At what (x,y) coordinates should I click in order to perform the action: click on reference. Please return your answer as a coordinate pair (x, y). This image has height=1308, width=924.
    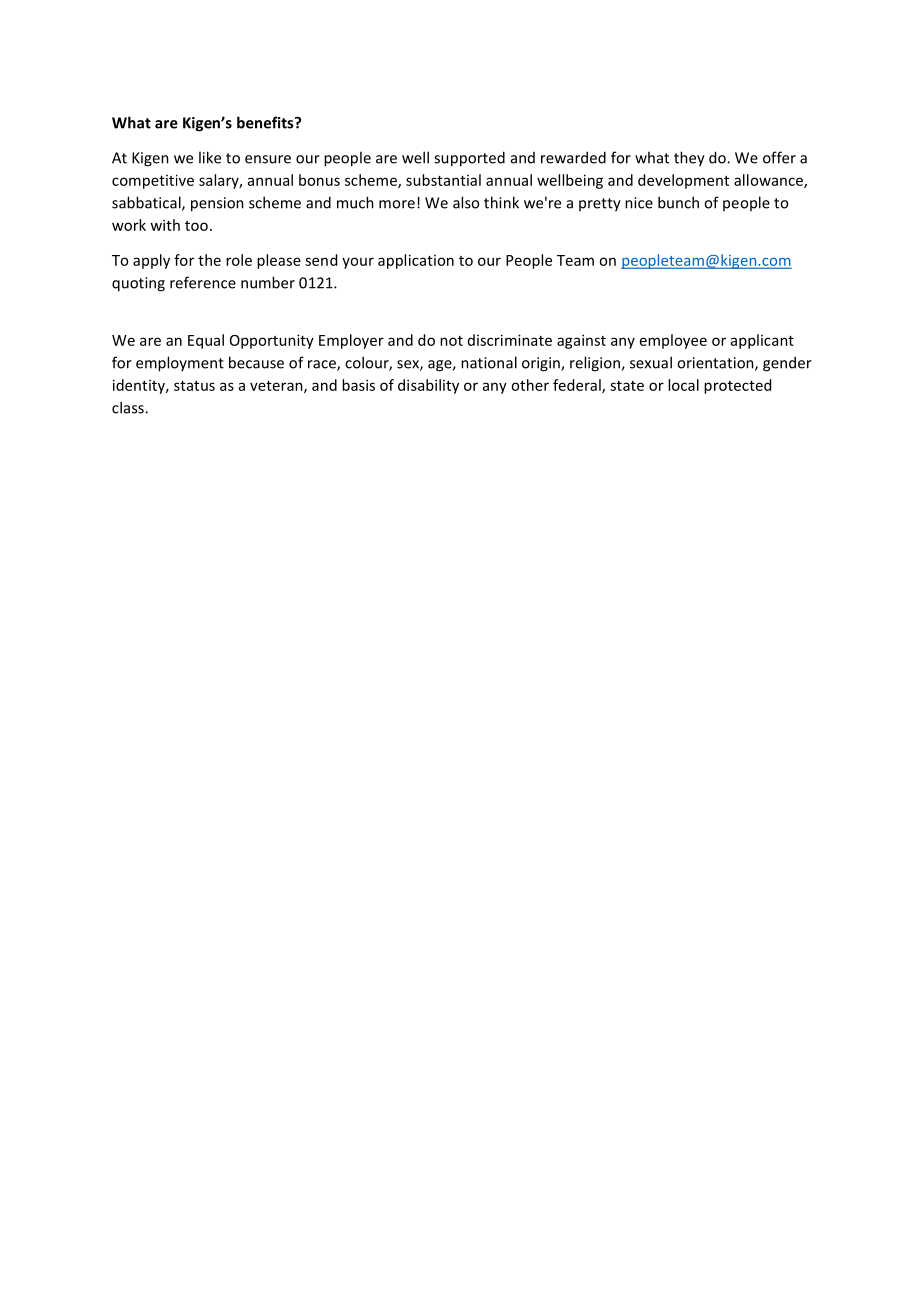
    Looking at the image, I should click on (203, 282).
